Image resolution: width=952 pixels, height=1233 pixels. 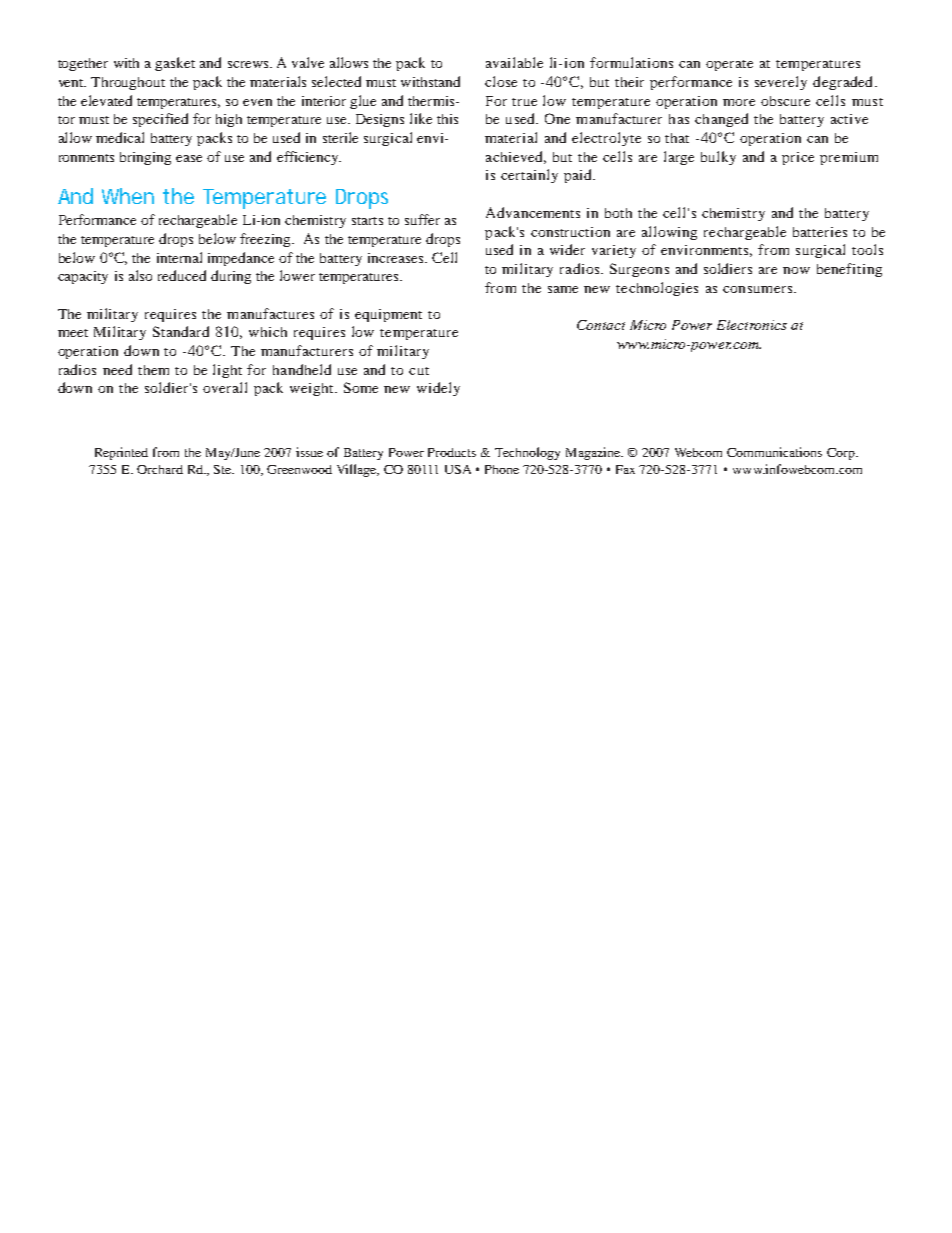 I want to click on Standard, so click(x=181, y=331).
